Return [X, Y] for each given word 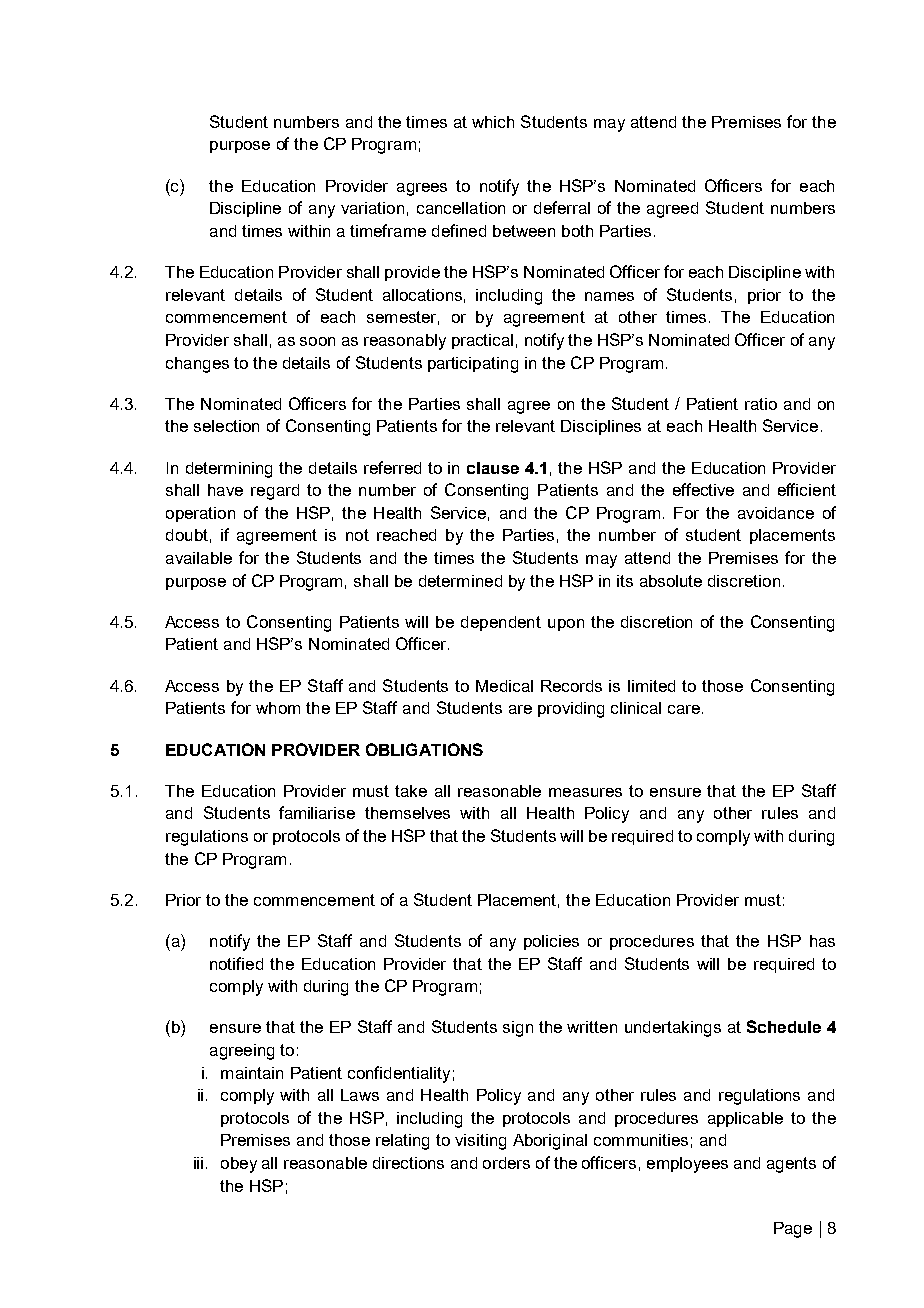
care [684, 709]
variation [372, 208]
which [493, 122]
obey [239, 1165]
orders [506, 1163]
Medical [504, 686]
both [577, 231]
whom [278, 708]
